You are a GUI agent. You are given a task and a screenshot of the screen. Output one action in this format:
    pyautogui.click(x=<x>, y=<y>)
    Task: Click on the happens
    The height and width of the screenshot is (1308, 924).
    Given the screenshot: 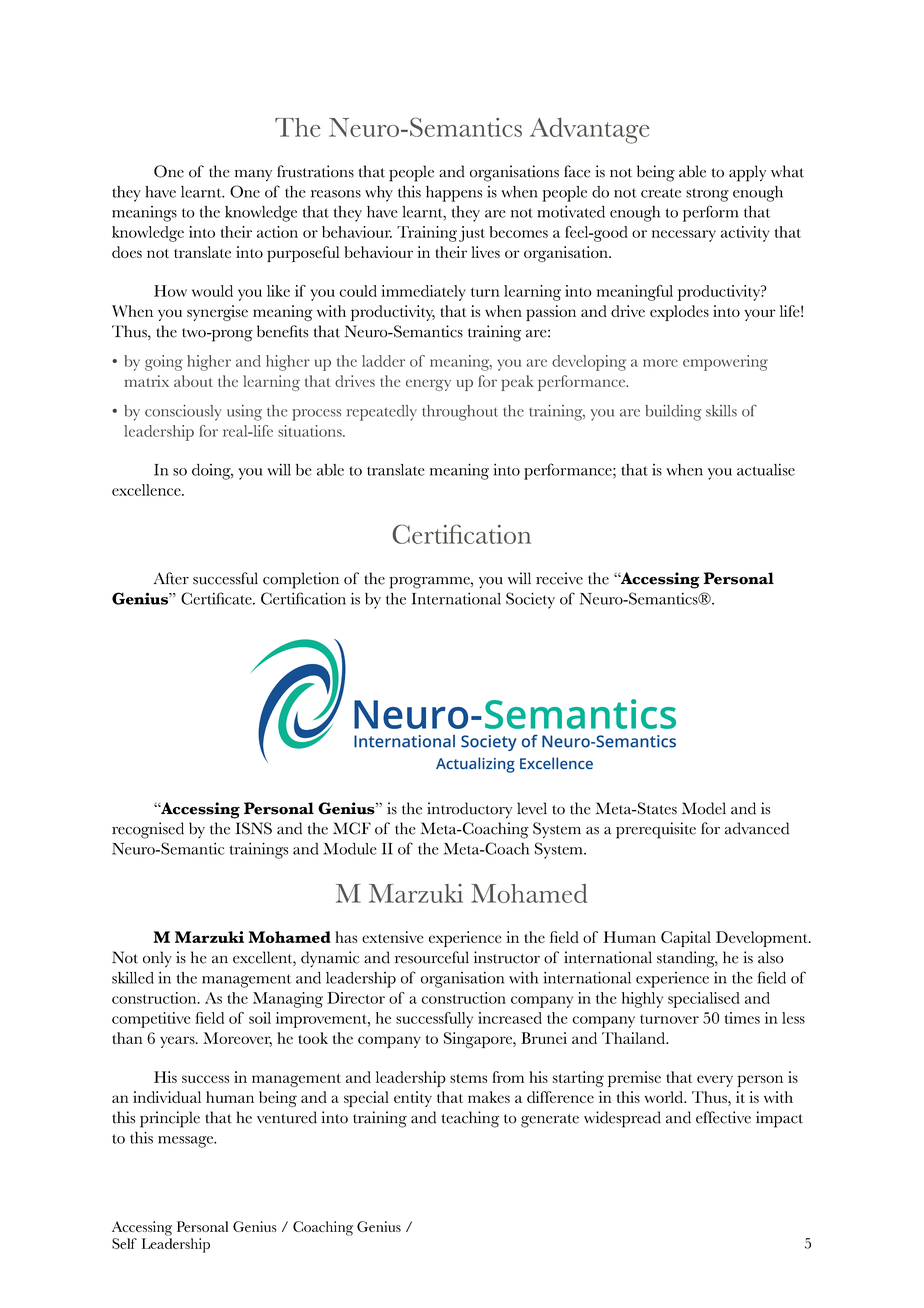 What is the action you would take?
    pyautogui.click(x=454, y=194)
